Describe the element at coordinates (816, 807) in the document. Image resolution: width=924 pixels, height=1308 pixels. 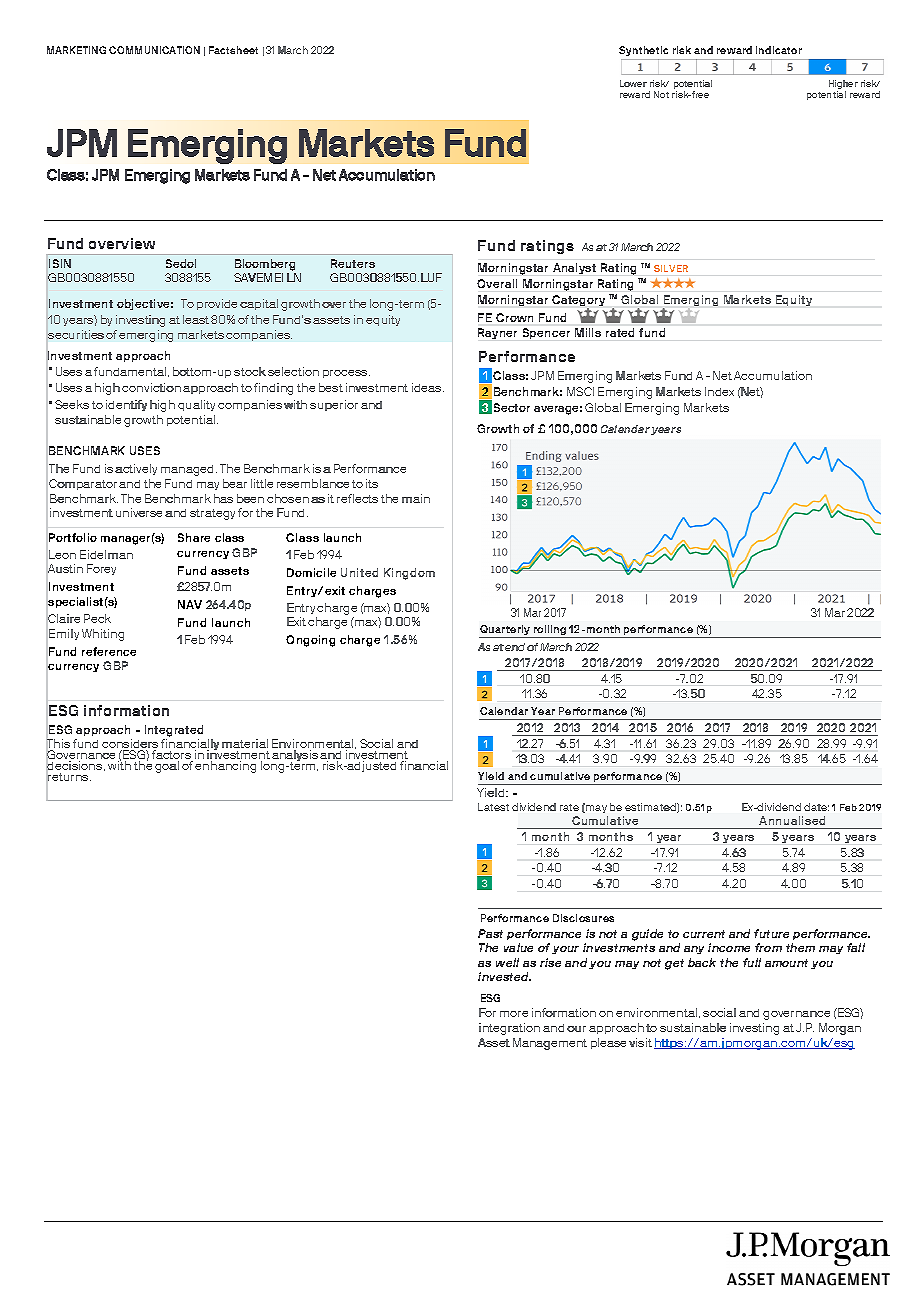
I see `date` at that location.
